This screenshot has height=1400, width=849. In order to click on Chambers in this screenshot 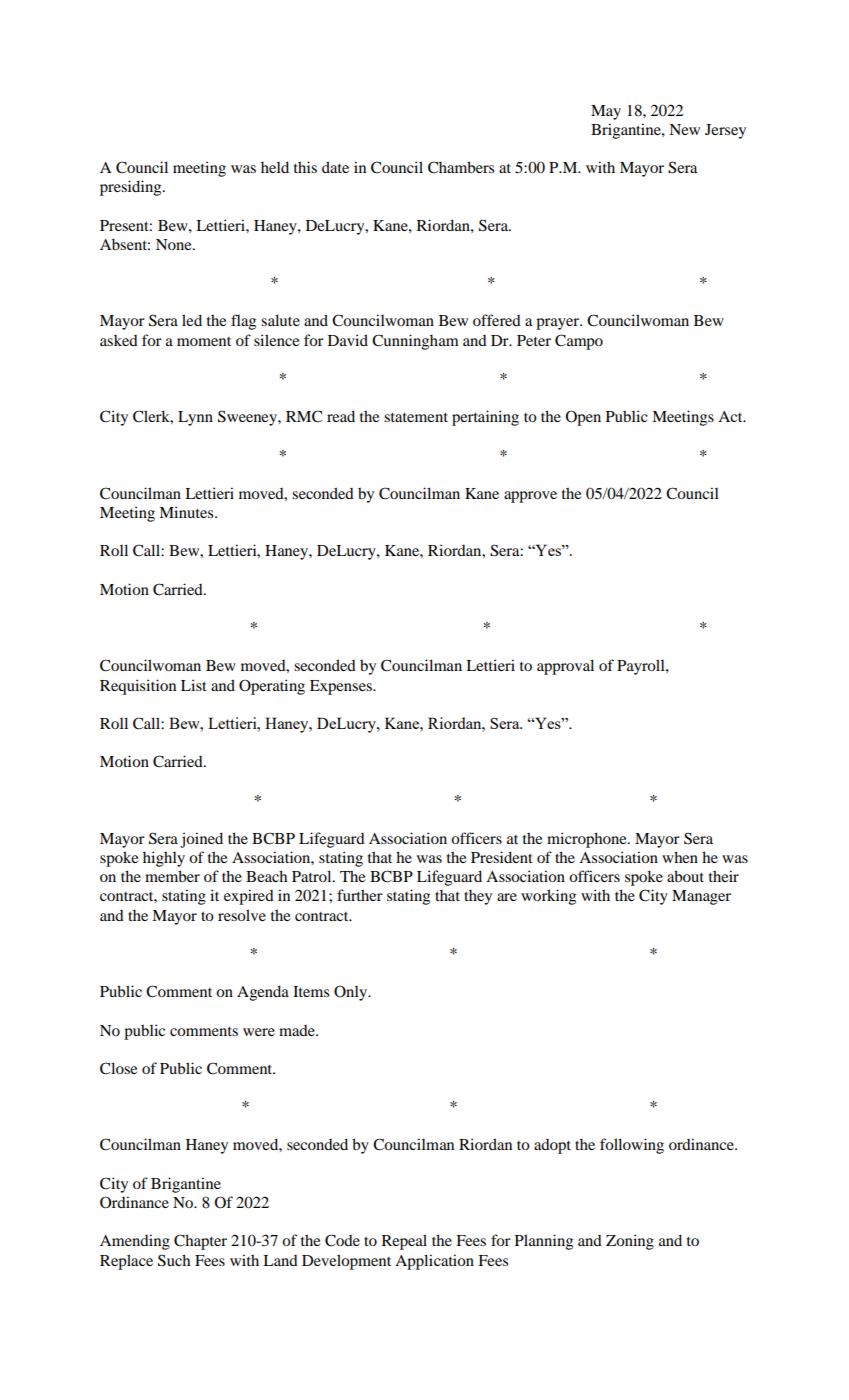, I will do `click(461, 167)`.
